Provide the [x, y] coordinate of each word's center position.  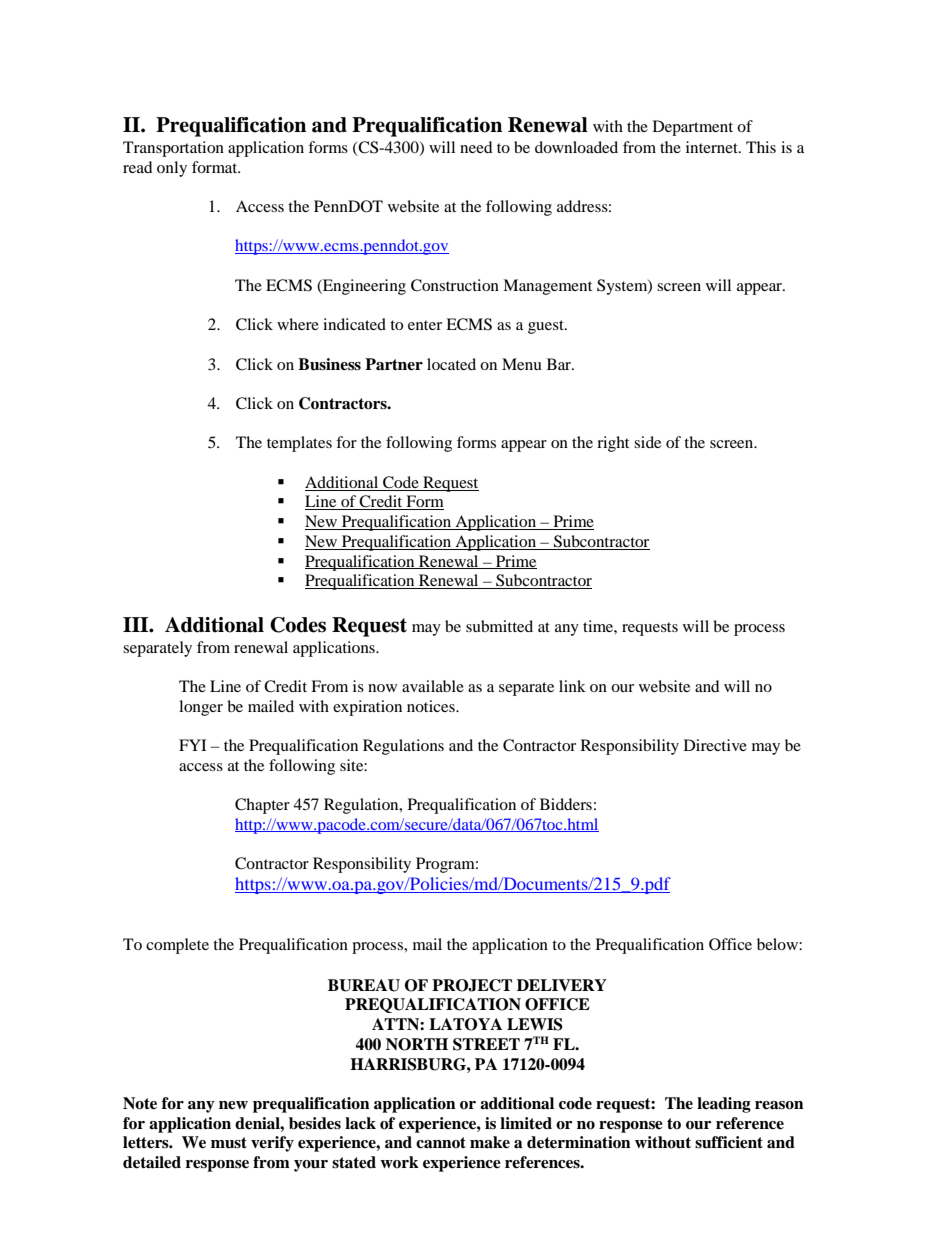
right [613, 444]
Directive [715, 745]
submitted [499, 626]
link [572, 686]
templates [299, 444]
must [229, 1143]
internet [713, 147]
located [451, 364]
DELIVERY [562, 985]
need [476, 147]
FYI [192, 745]
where [298, 324]
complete [177, 946]
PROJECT [472, 985]
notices [432, 706]
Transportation [173, 149]
